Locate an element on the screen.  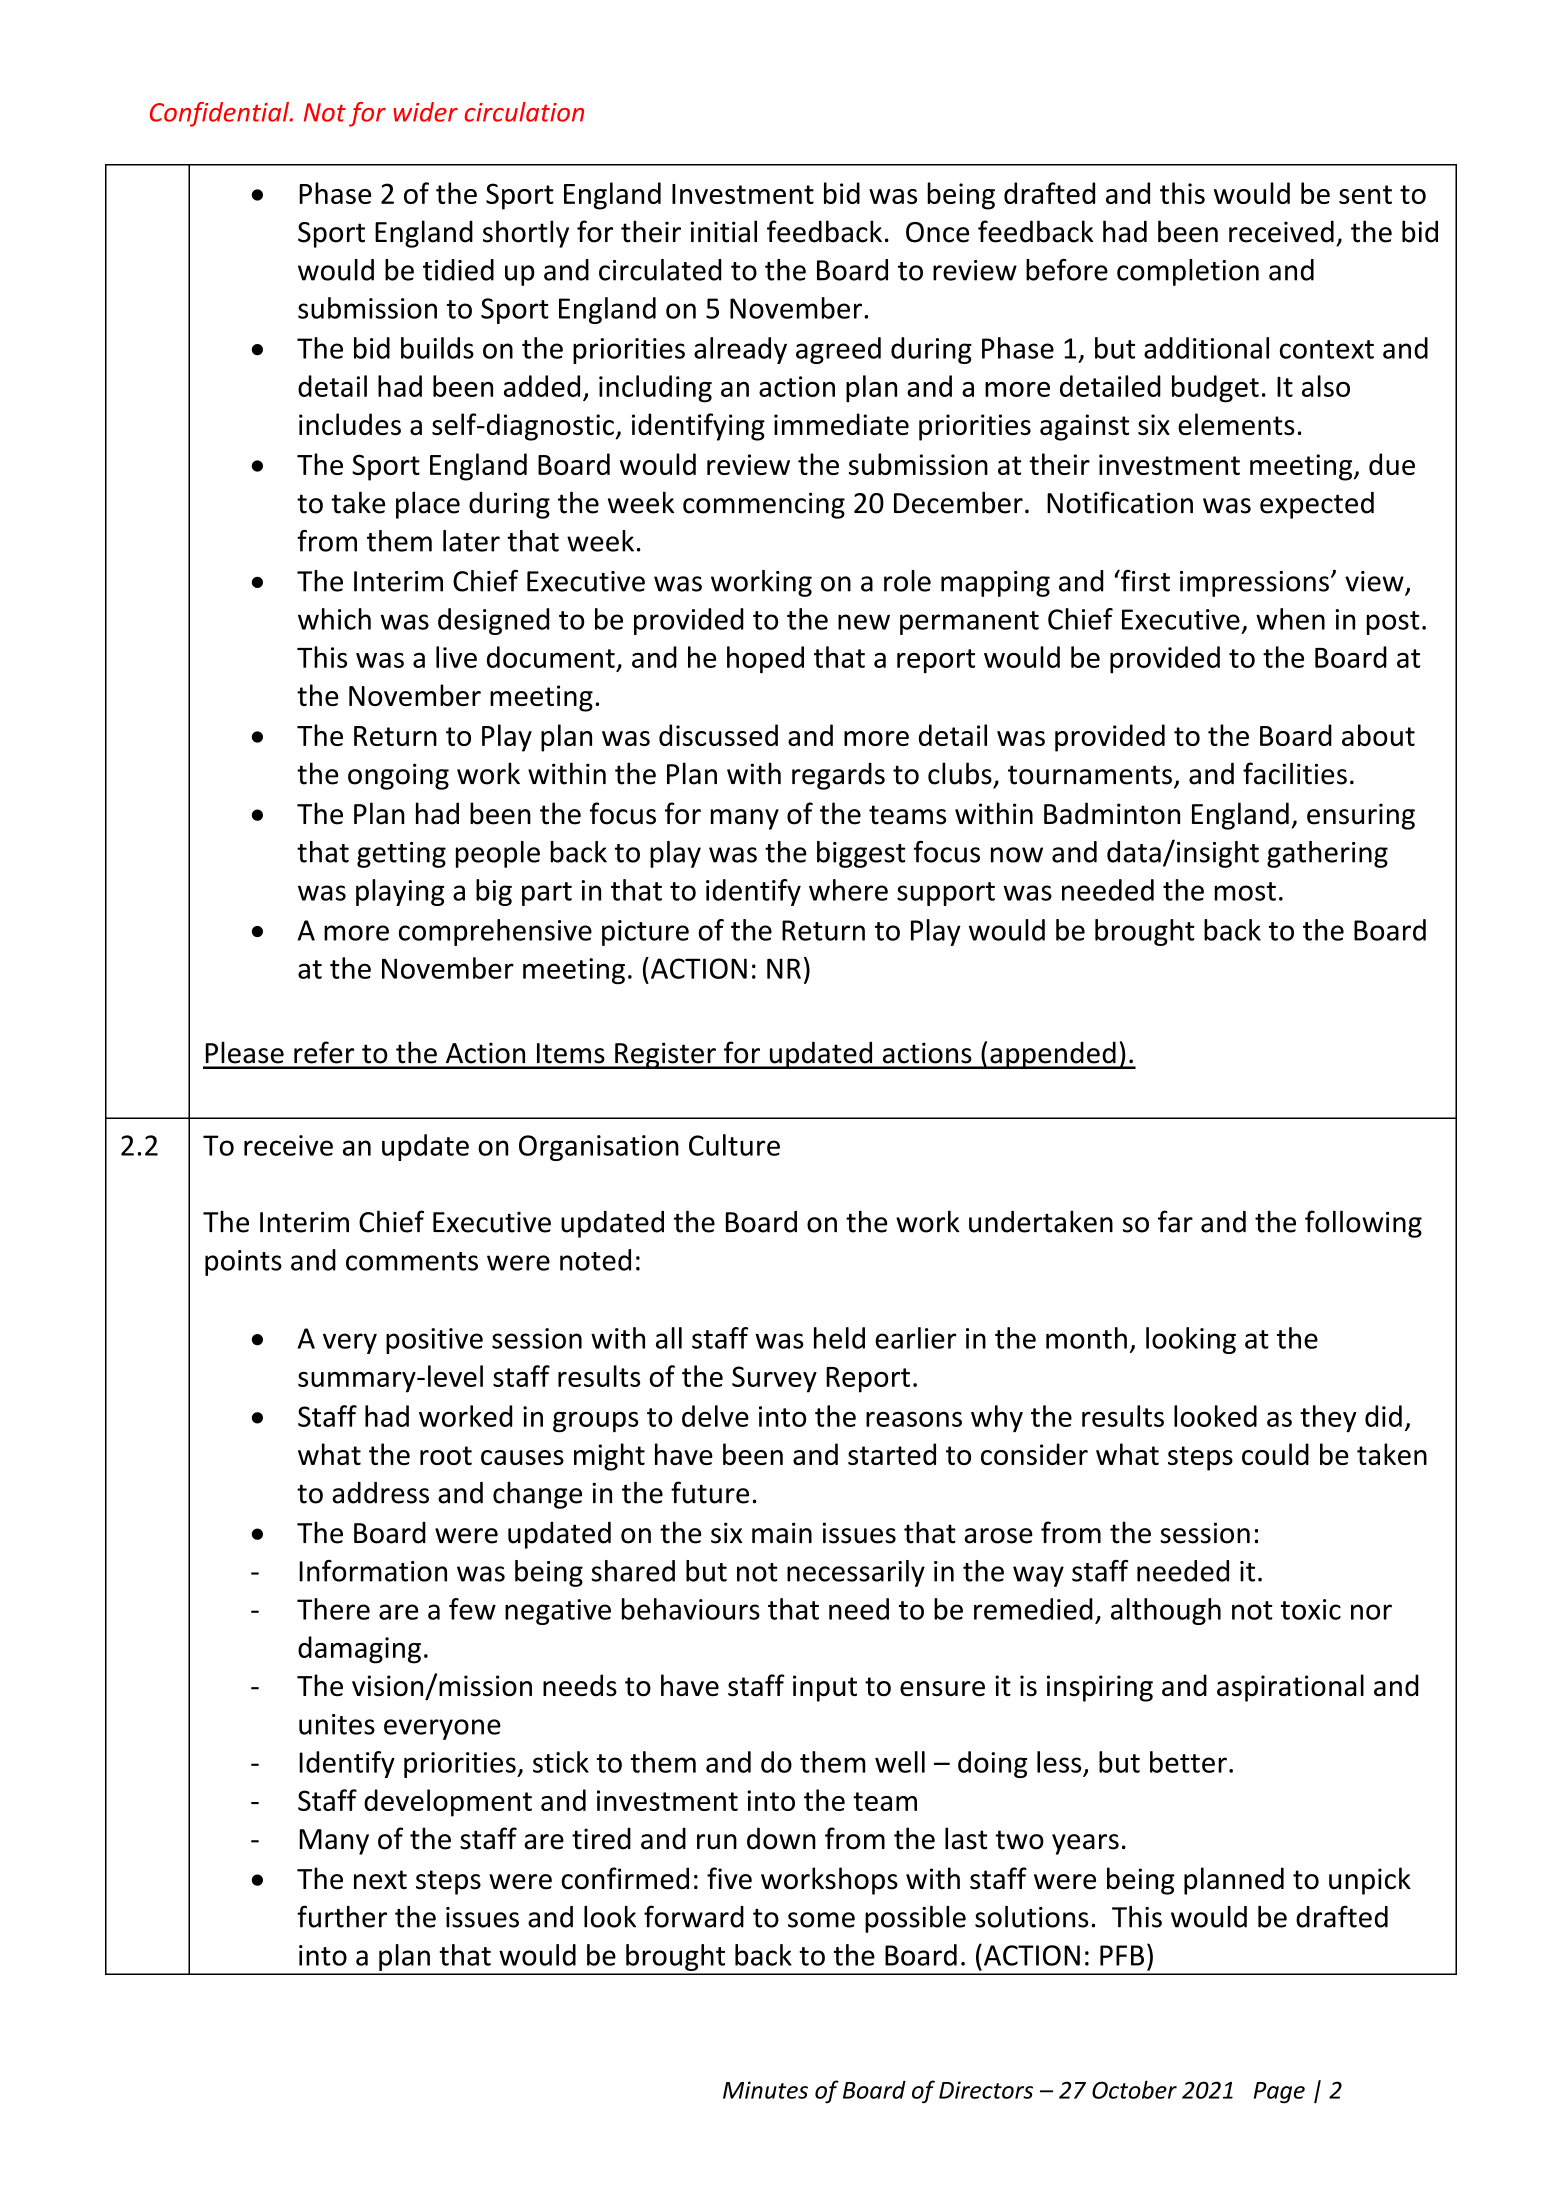
further is located at coordinates (342, 1916).
